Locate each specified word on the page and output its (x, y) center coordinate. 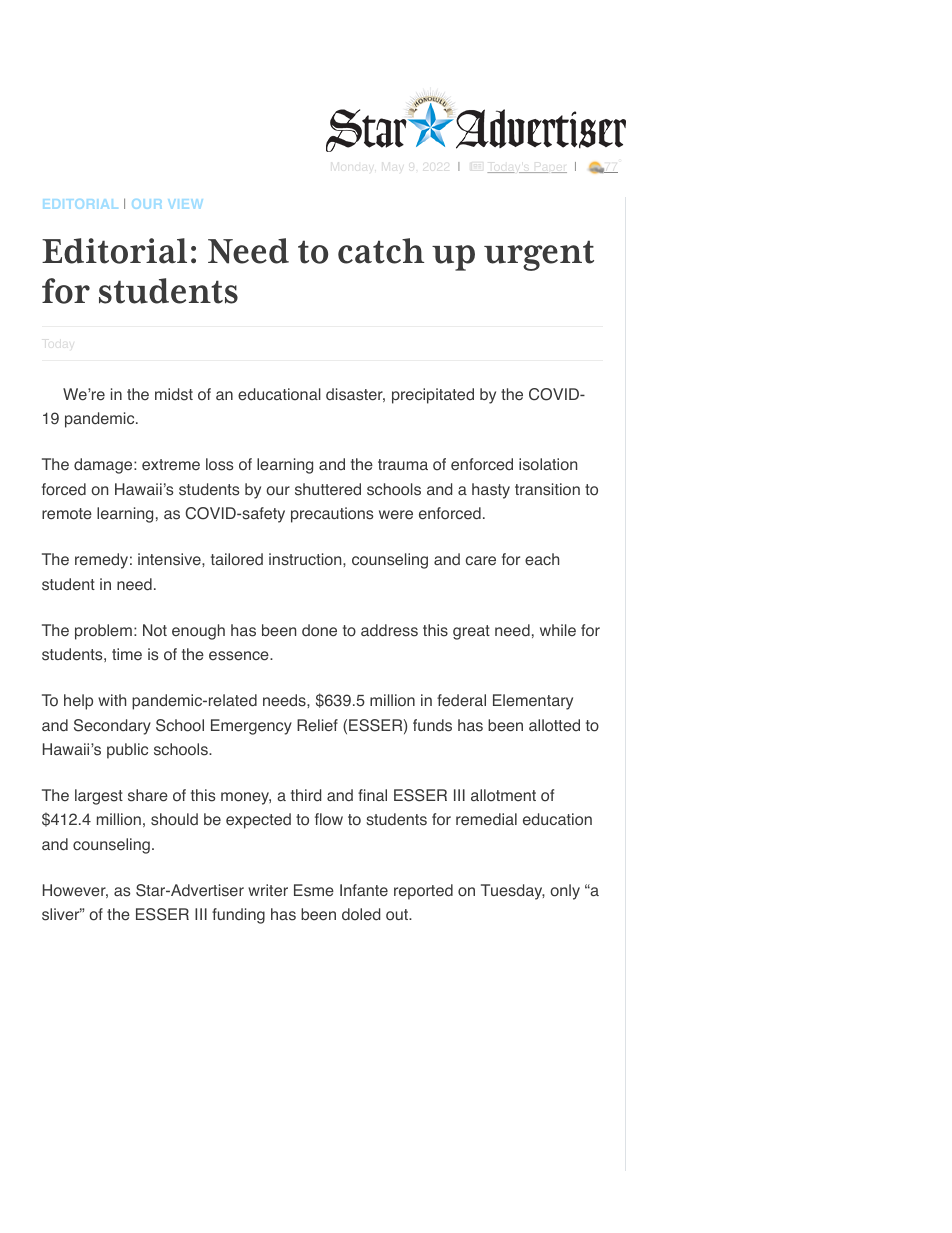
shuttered (328, 489)
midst (174, 394)
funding (238, 916)
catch (381, 251)
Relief (317, 725)
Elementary (533, 702)
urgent (539, 255)
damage (104, 466)
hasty (491, 491)
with (112, 700)
